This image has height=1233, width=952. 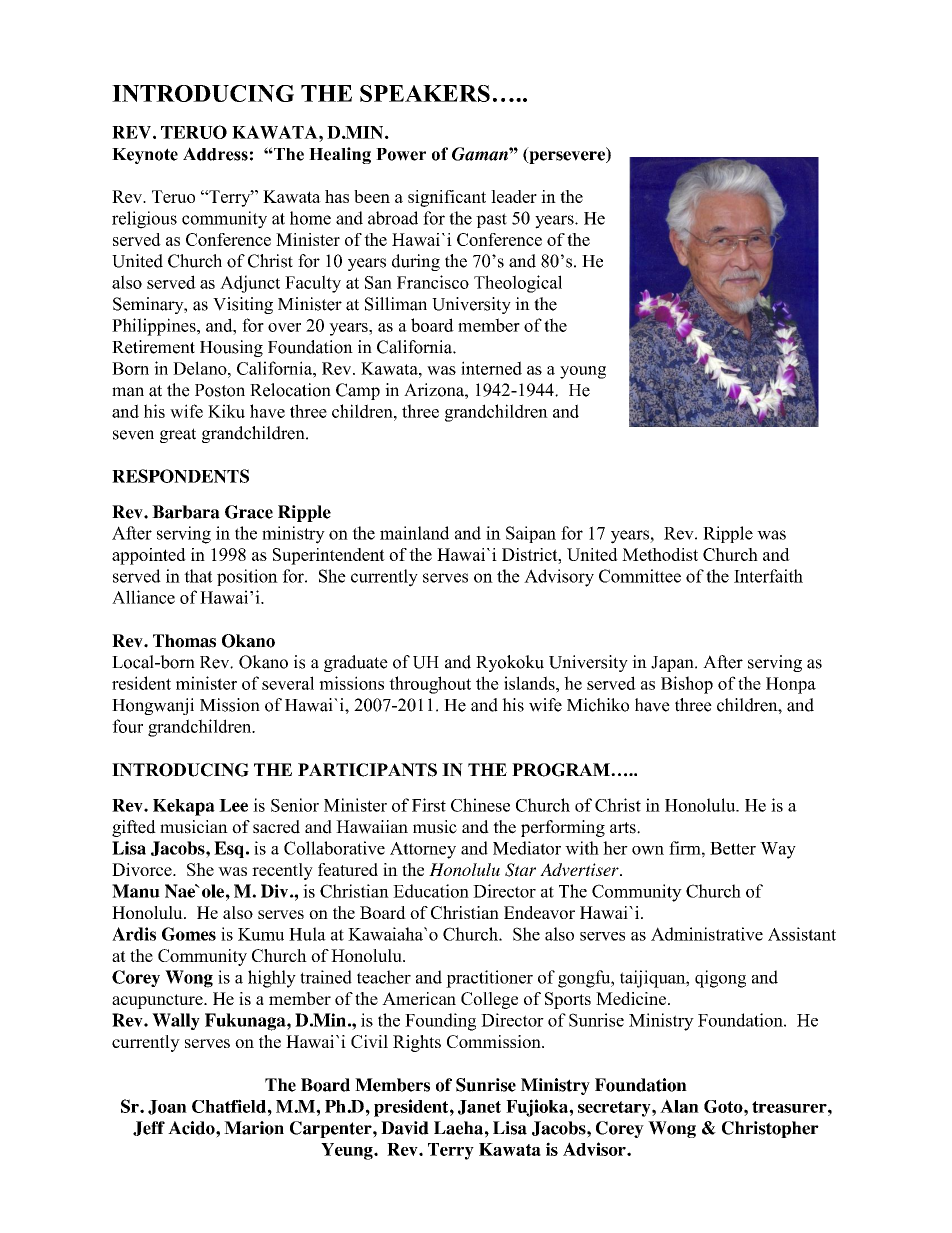 I want to click on throughout, so click(x=430, y=685).
